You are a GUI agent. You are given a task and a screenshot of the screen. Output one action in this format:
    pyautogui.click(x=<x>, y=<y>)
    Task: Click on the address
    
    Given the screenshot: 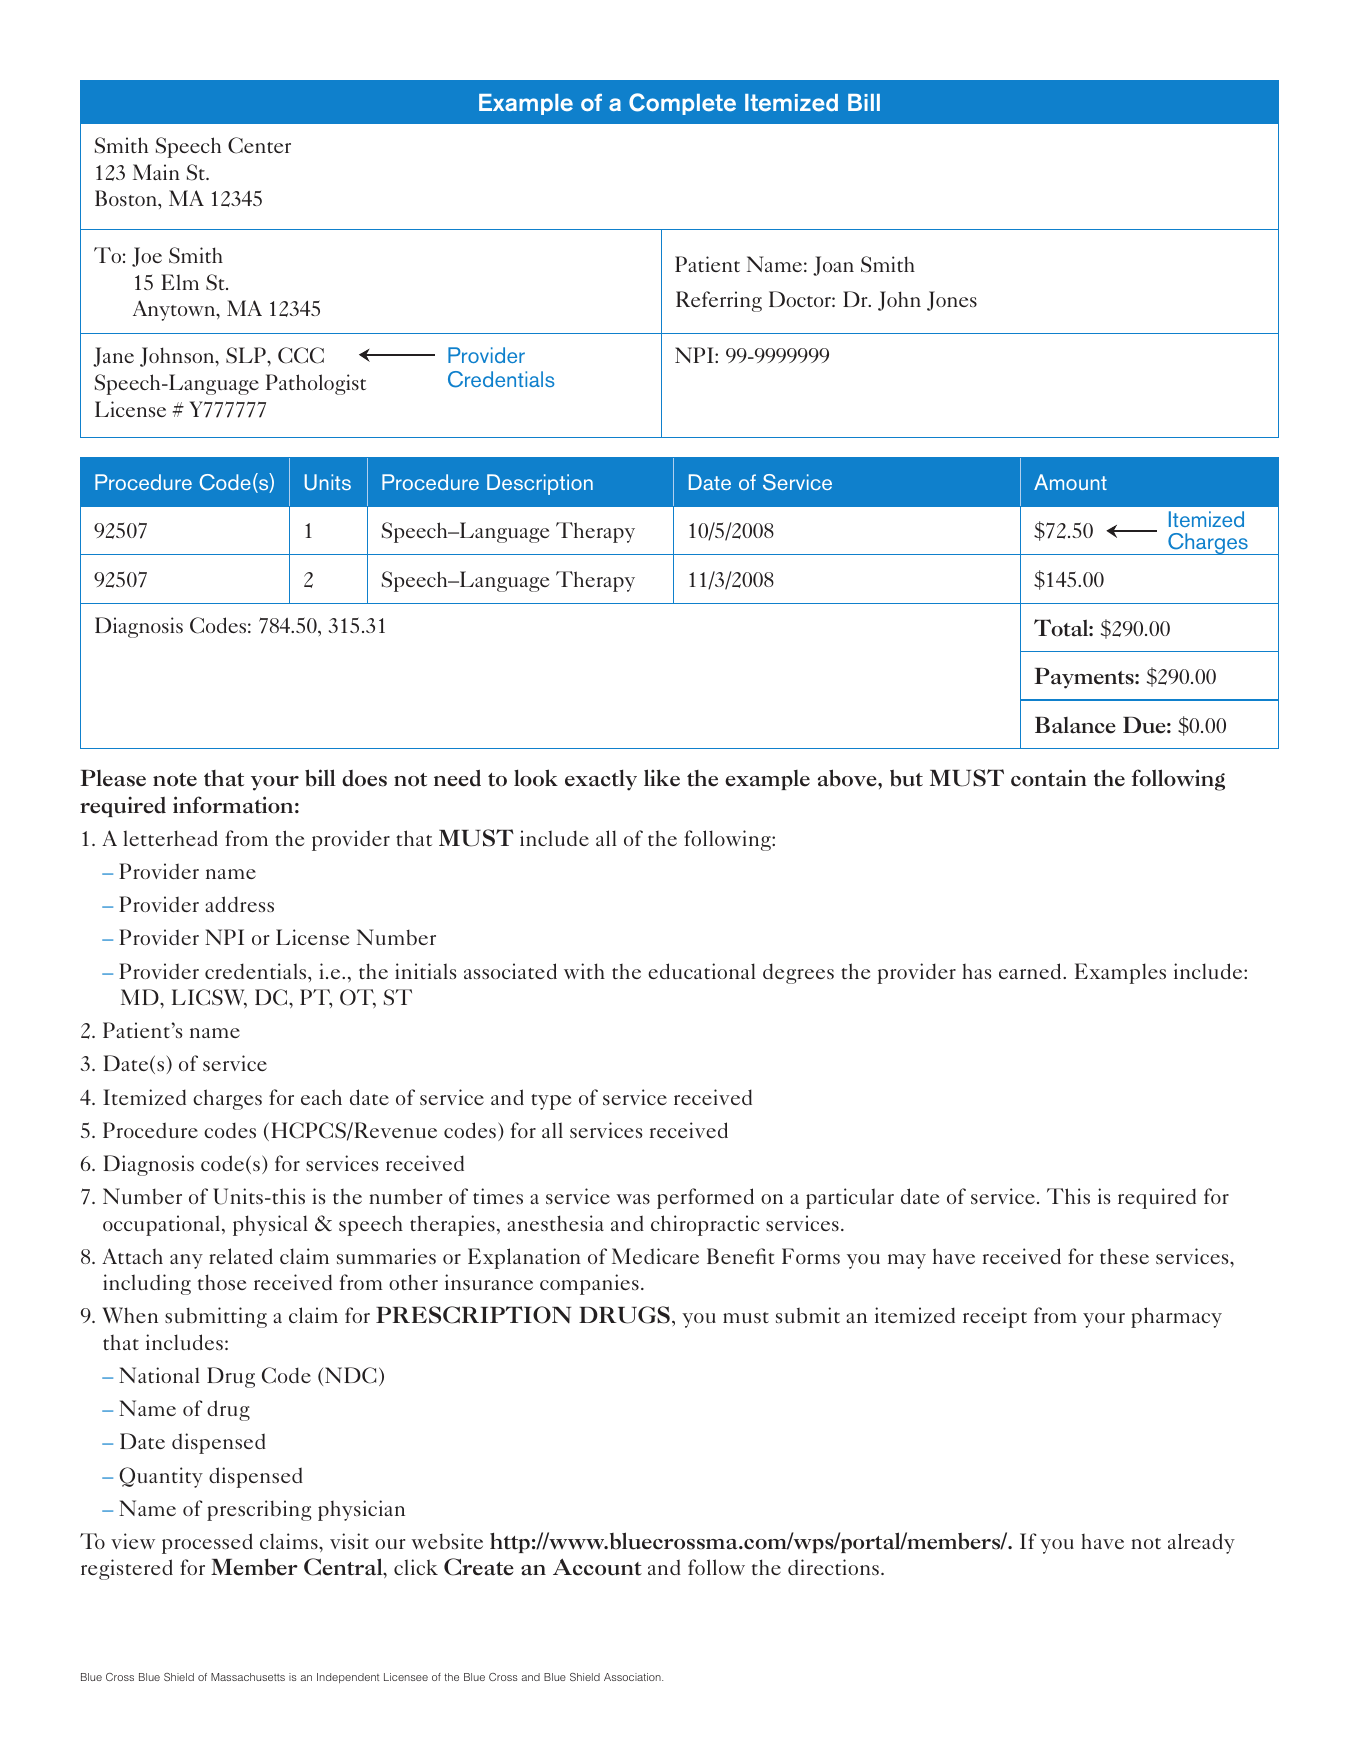 What is the action you would take?
    pyautogui.click(x=239, y=904)
